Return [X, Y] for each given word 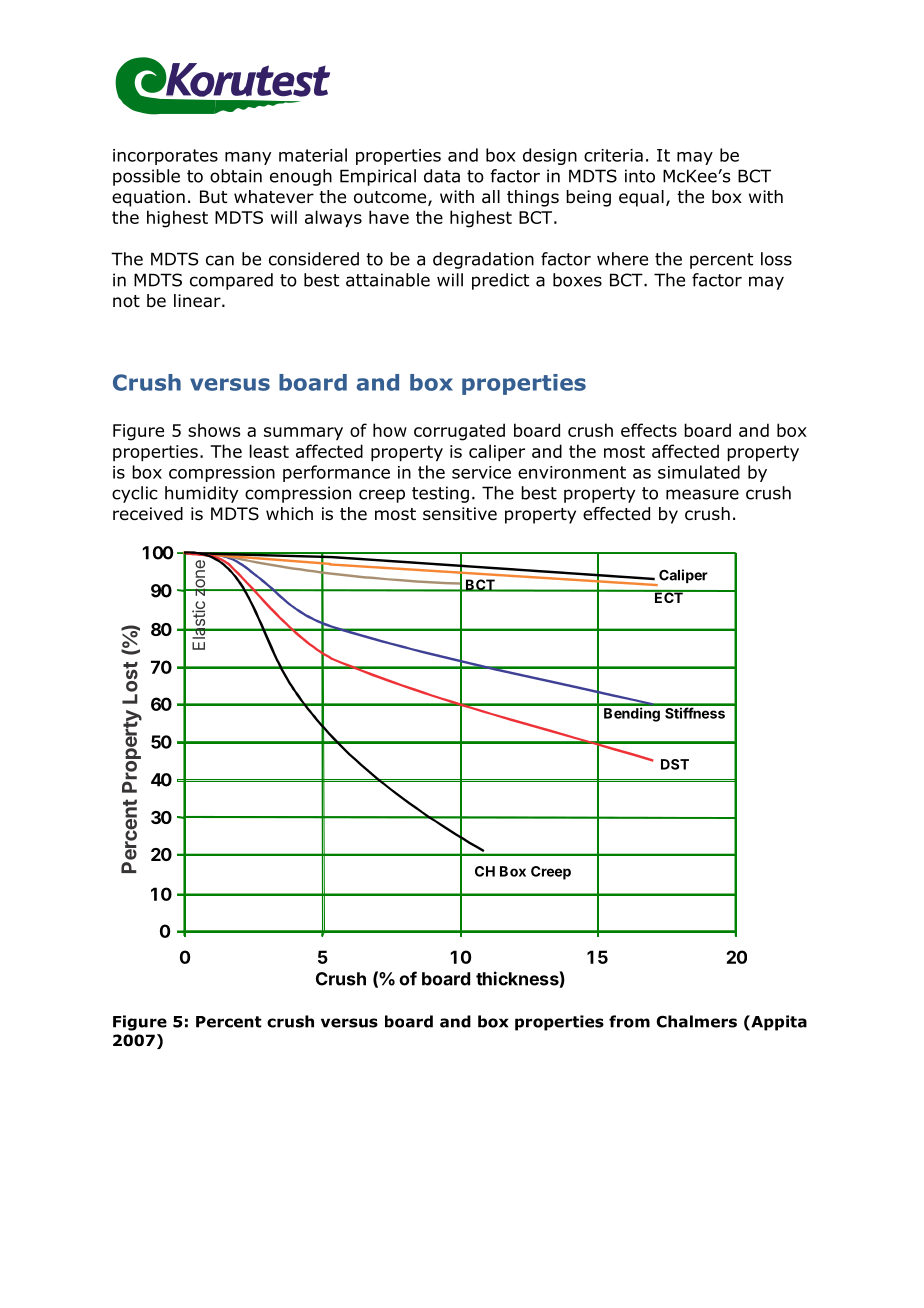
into [640, 176]
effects [649, 430]
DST [675, 764]
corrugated [459, 432]
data [442, 176]
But [213, 197]
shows [214, 430]
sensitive [460, 514]
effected [616, 514]
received [148, 514]
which [289, 513]
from [629, 1021]
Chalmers [696, 1021]
